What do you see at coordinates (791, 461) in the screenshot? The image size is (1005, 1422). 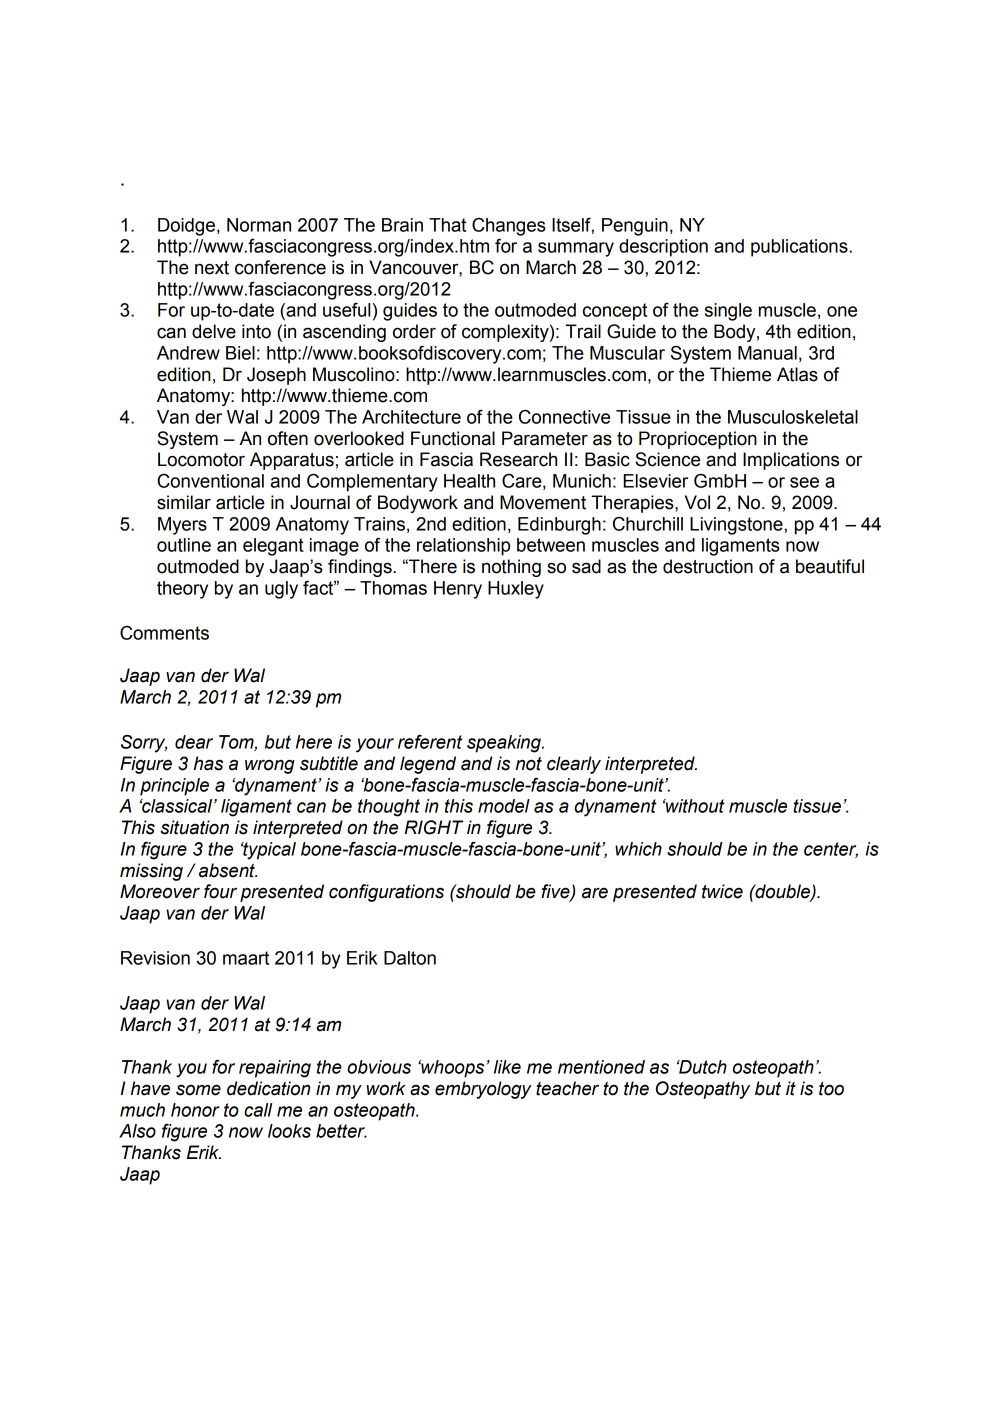 I see `Implications` at bounding box center [791, 461].
